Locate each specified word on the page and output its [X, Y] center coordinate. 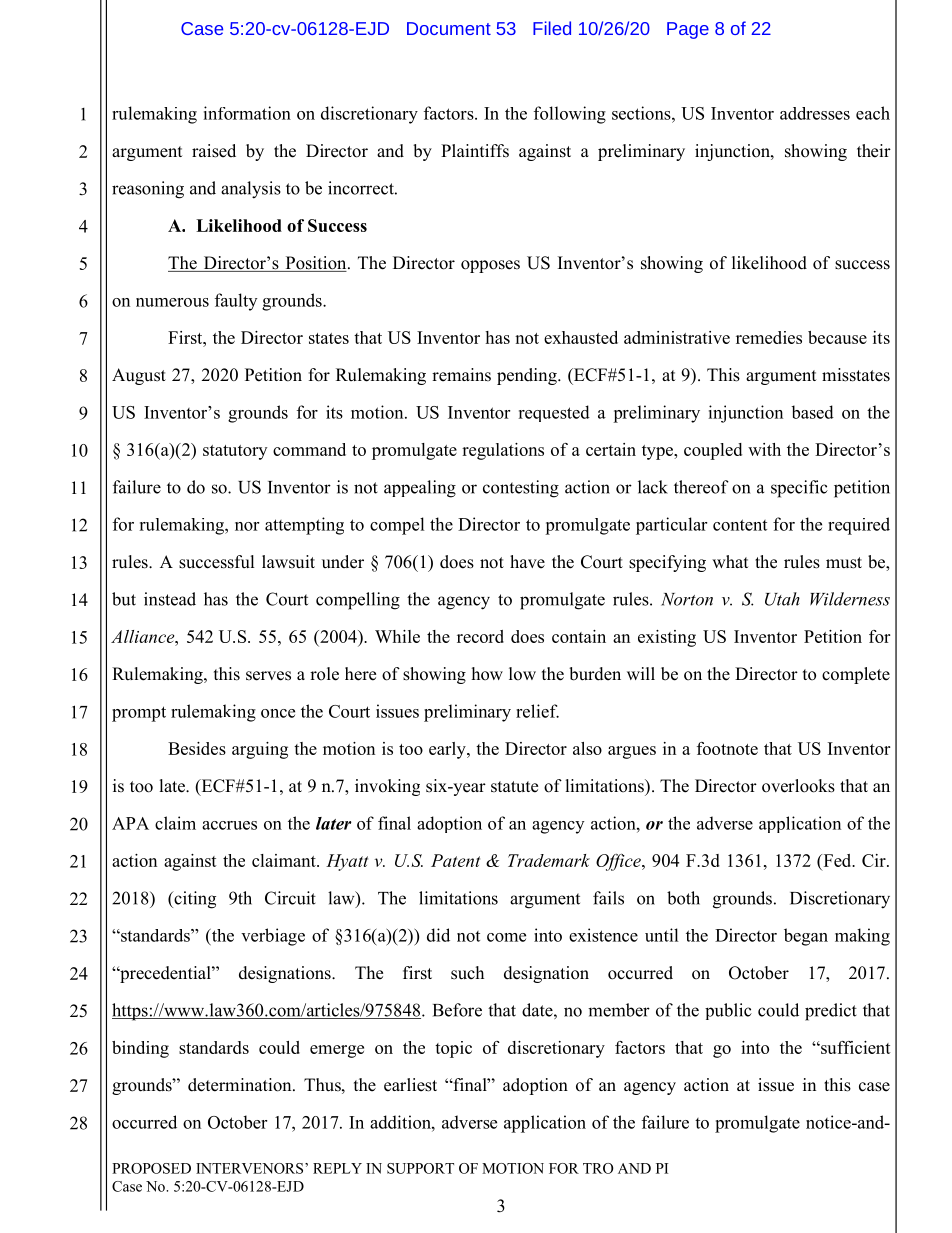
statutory [235, 452]
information [247, 113]
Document [449, 28]
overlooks [798, 786]
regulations [503, 451]
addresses [815, 113]
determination [241, 1085]
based [812, 412]
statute [514, 787]
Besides [197, 748]
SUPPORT [420, 1168]
